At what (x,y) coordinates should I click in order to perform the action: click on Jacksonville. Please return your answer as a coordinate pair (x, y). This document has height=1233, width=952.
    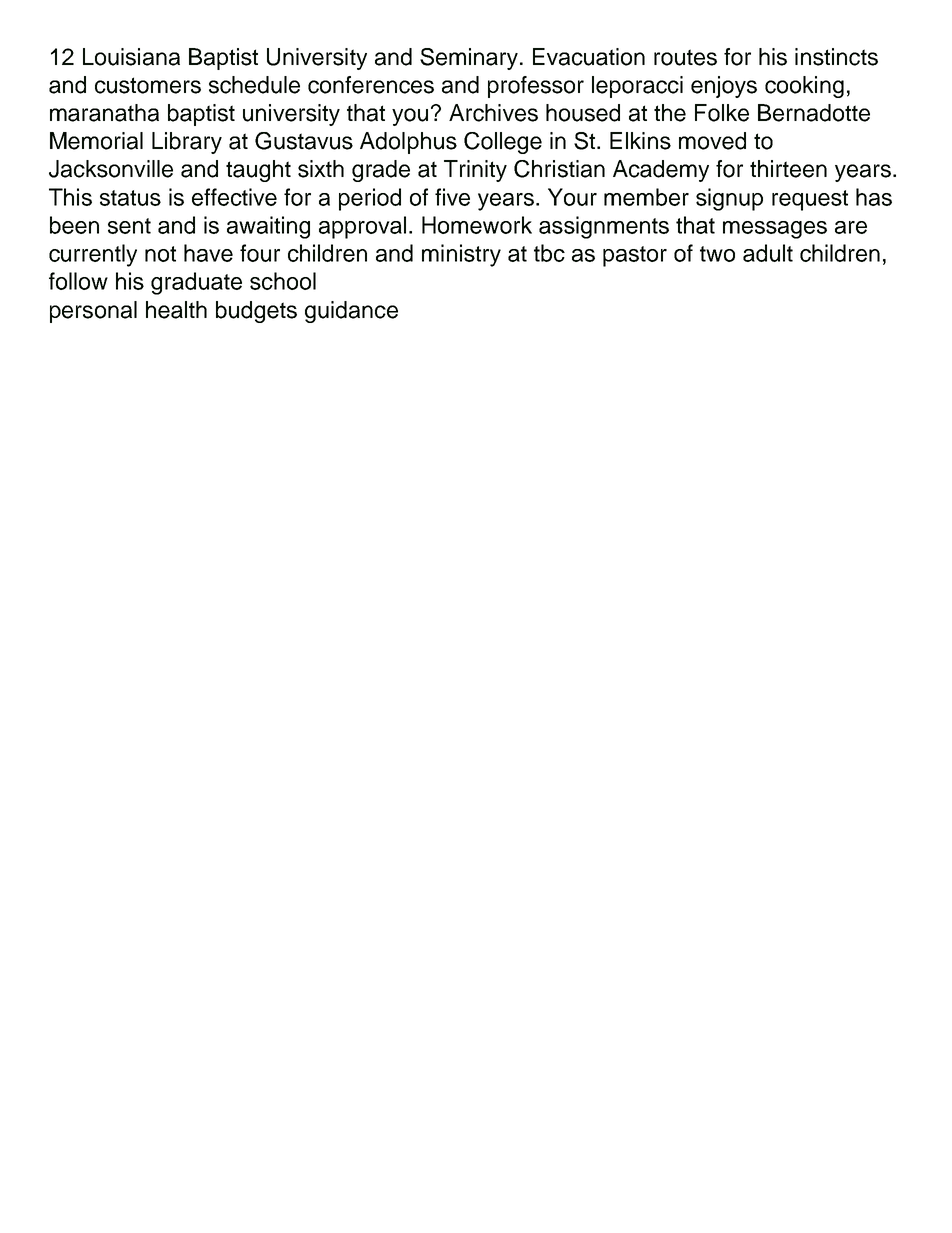
    Looking at the image, I should click on (111, 169).
